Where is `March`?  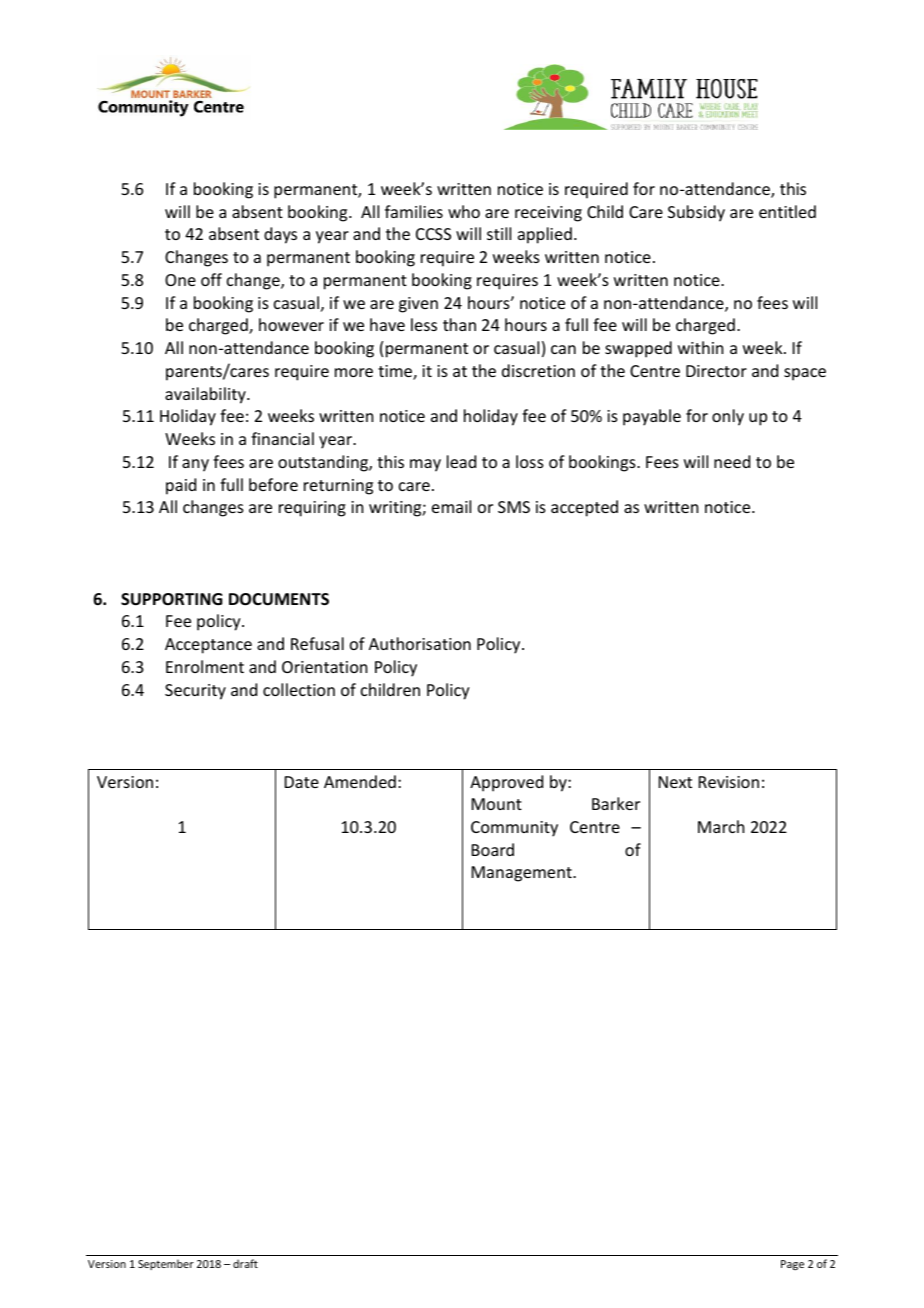 March is located at coordinates (721, 826).
